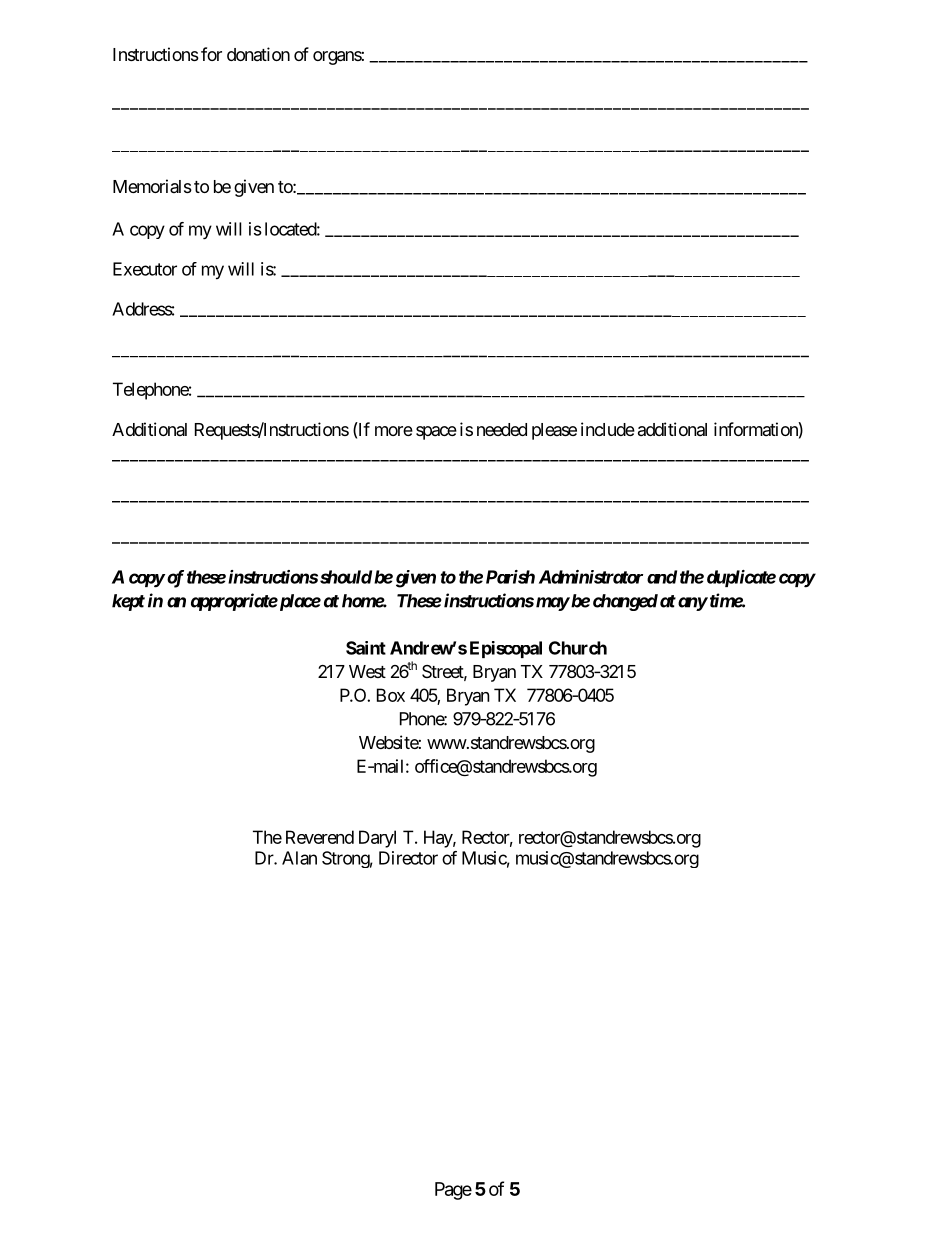 This screenshot has width=952, height=1233. I want to click on please, so click(554, 431).
